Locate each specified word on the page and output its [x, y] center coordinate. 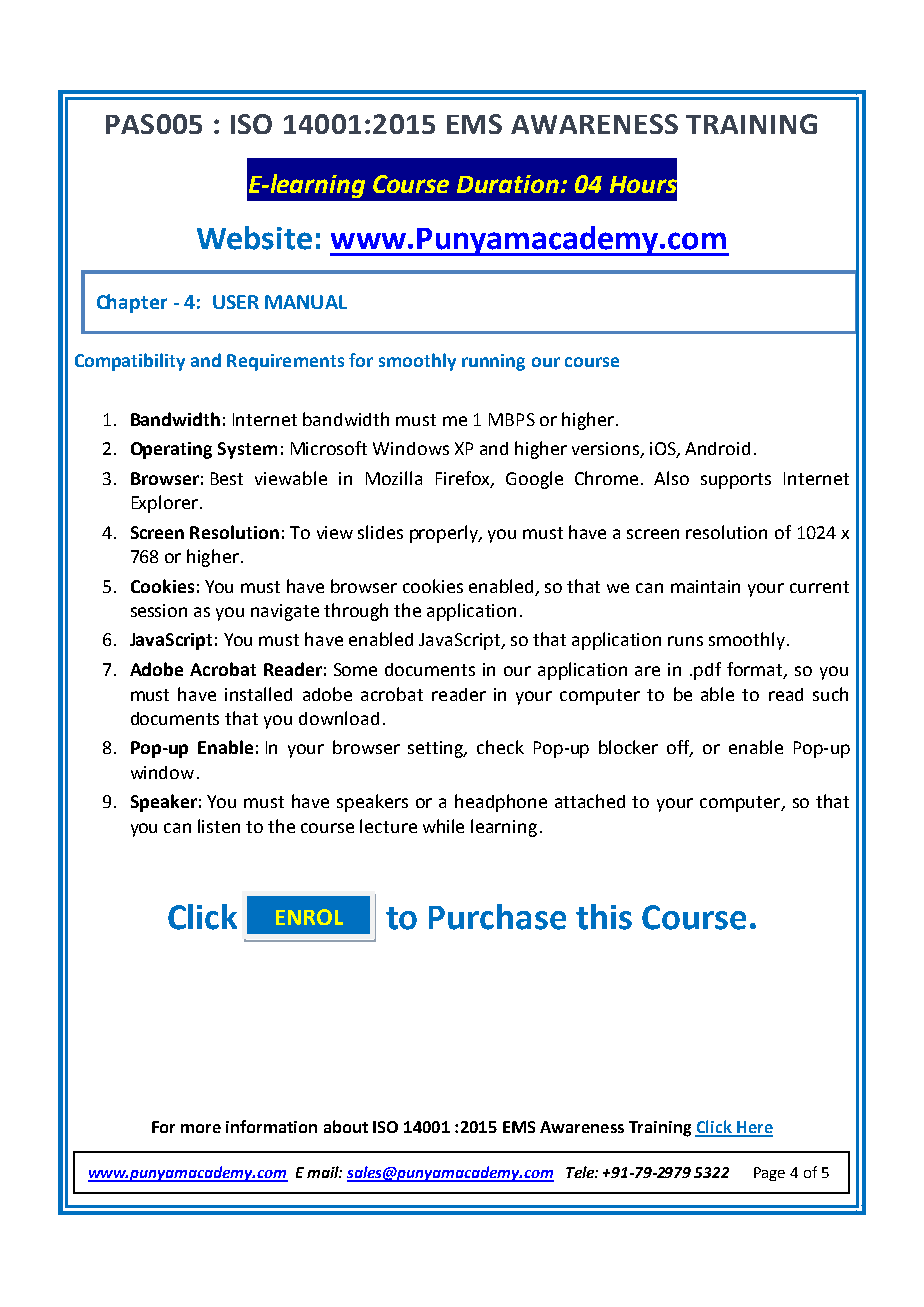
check [500, 747]
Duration [508, 184]
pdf [707, 671]
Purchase [497, 917]
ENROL [309, 917]
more [201, 1128]
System [247, 450]
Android [717, 448]
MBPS [512, 419]
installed [258, 694]
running [493, 362]
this [604, 917]
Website [254, 238]
